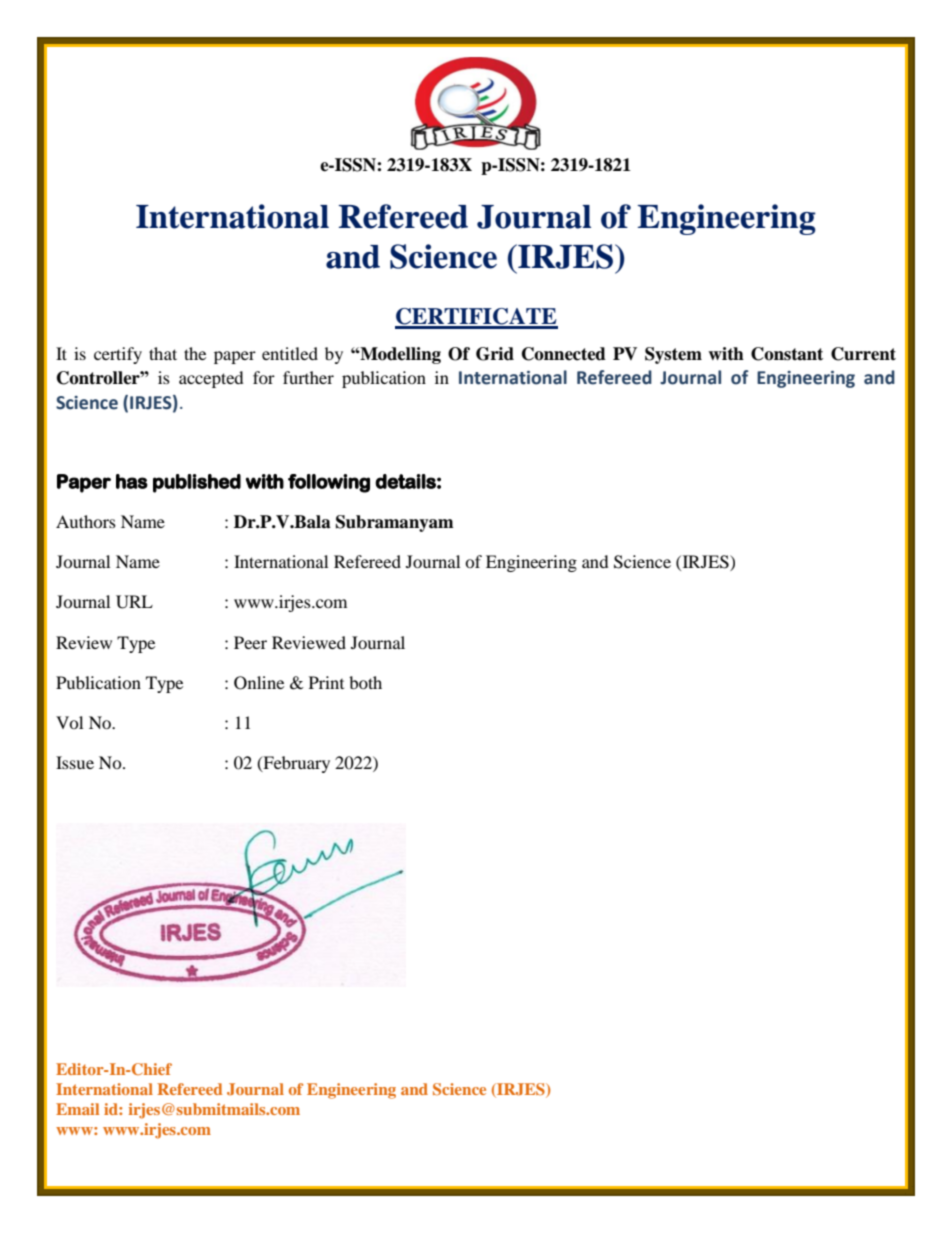  I want to click on Authors, so click(86, 521).
